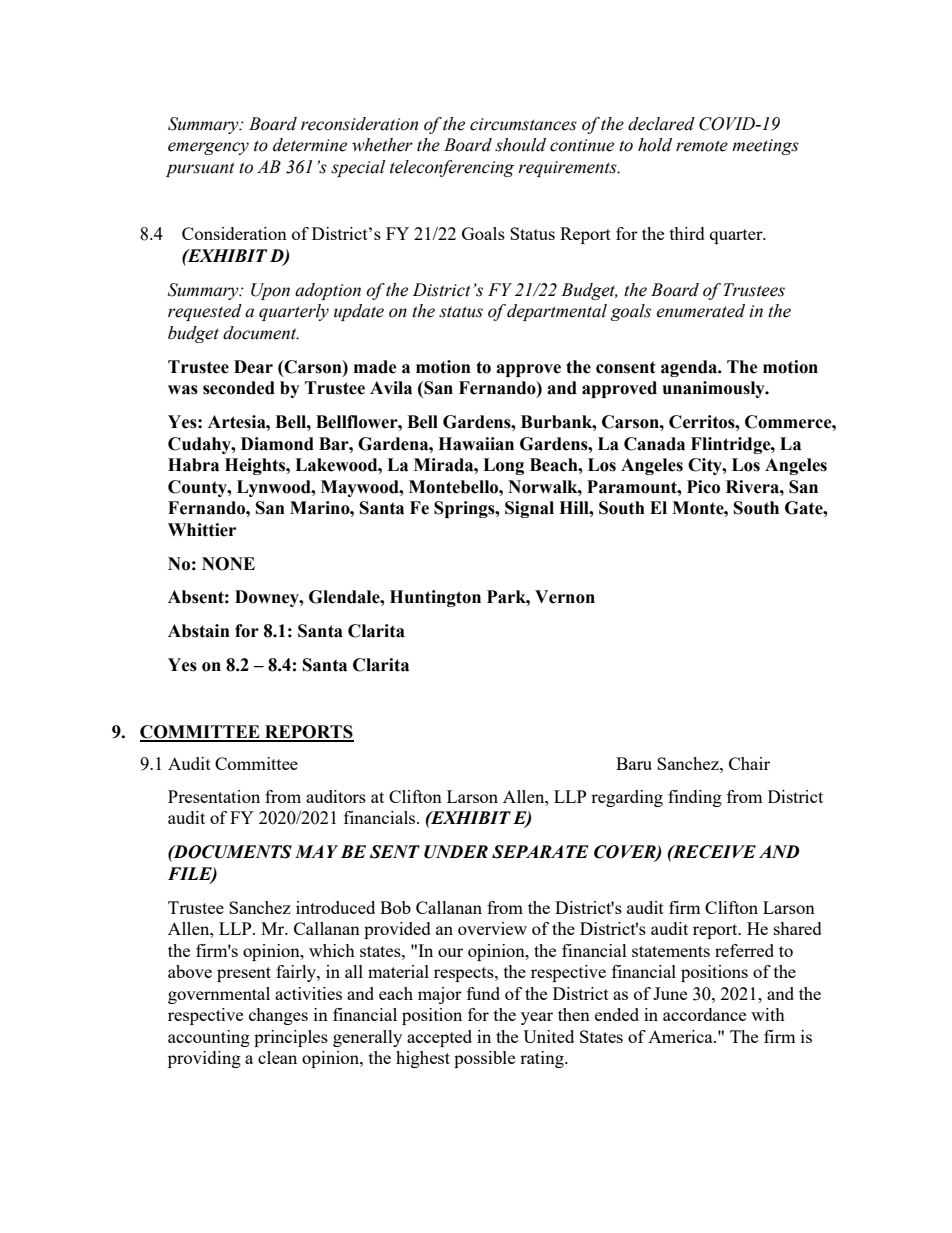 The image size is (952, 1233). What do you see at coordinates (208, 148) in the screenshot?
I see `emergency` at bounding box center [208, 148].
